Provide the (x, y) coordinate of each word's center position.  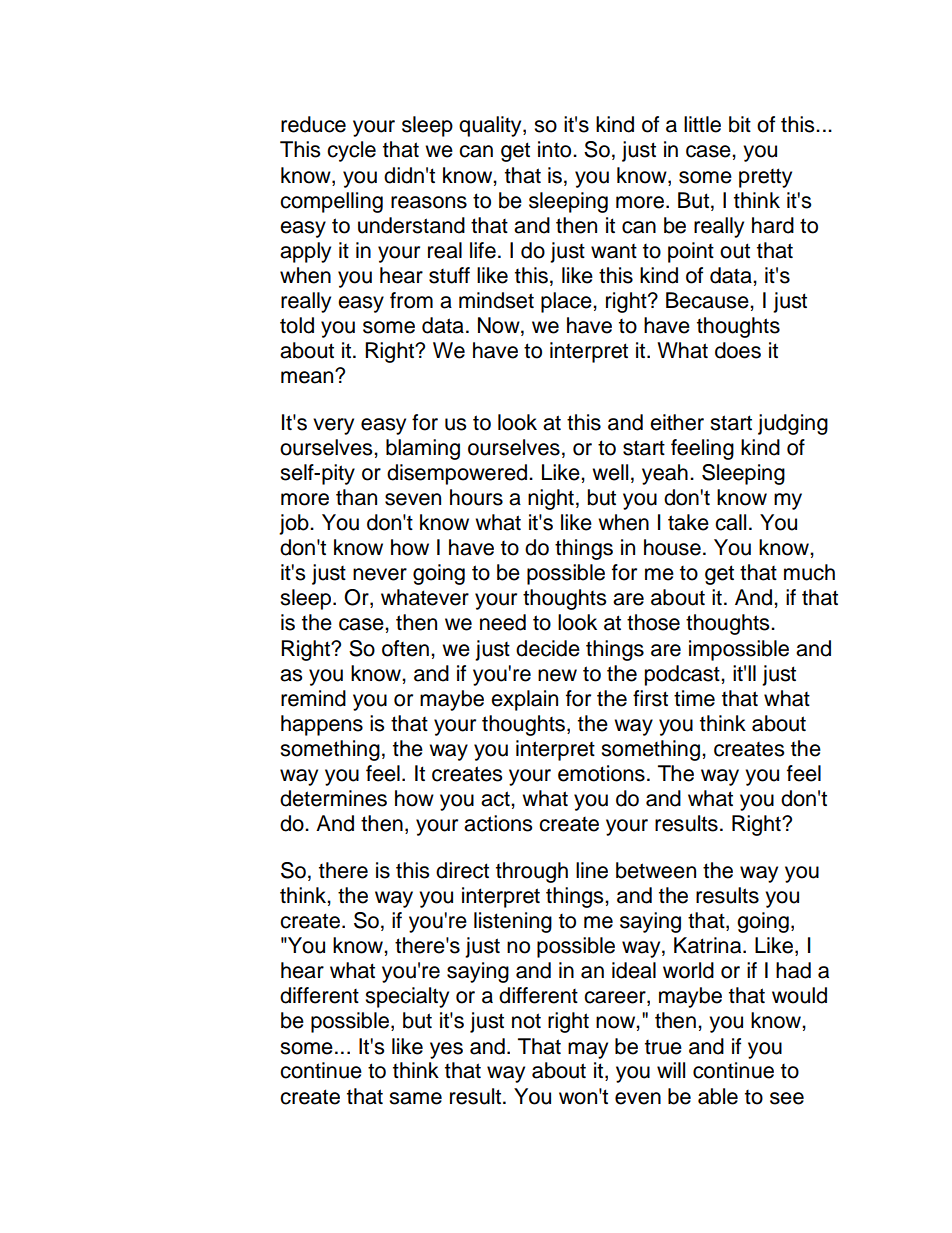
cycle (351, 151)
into (556, 149)
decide (548, 648)
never (380, 574)
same (415, 1098)
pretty (765, 178)
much (809, 572)
